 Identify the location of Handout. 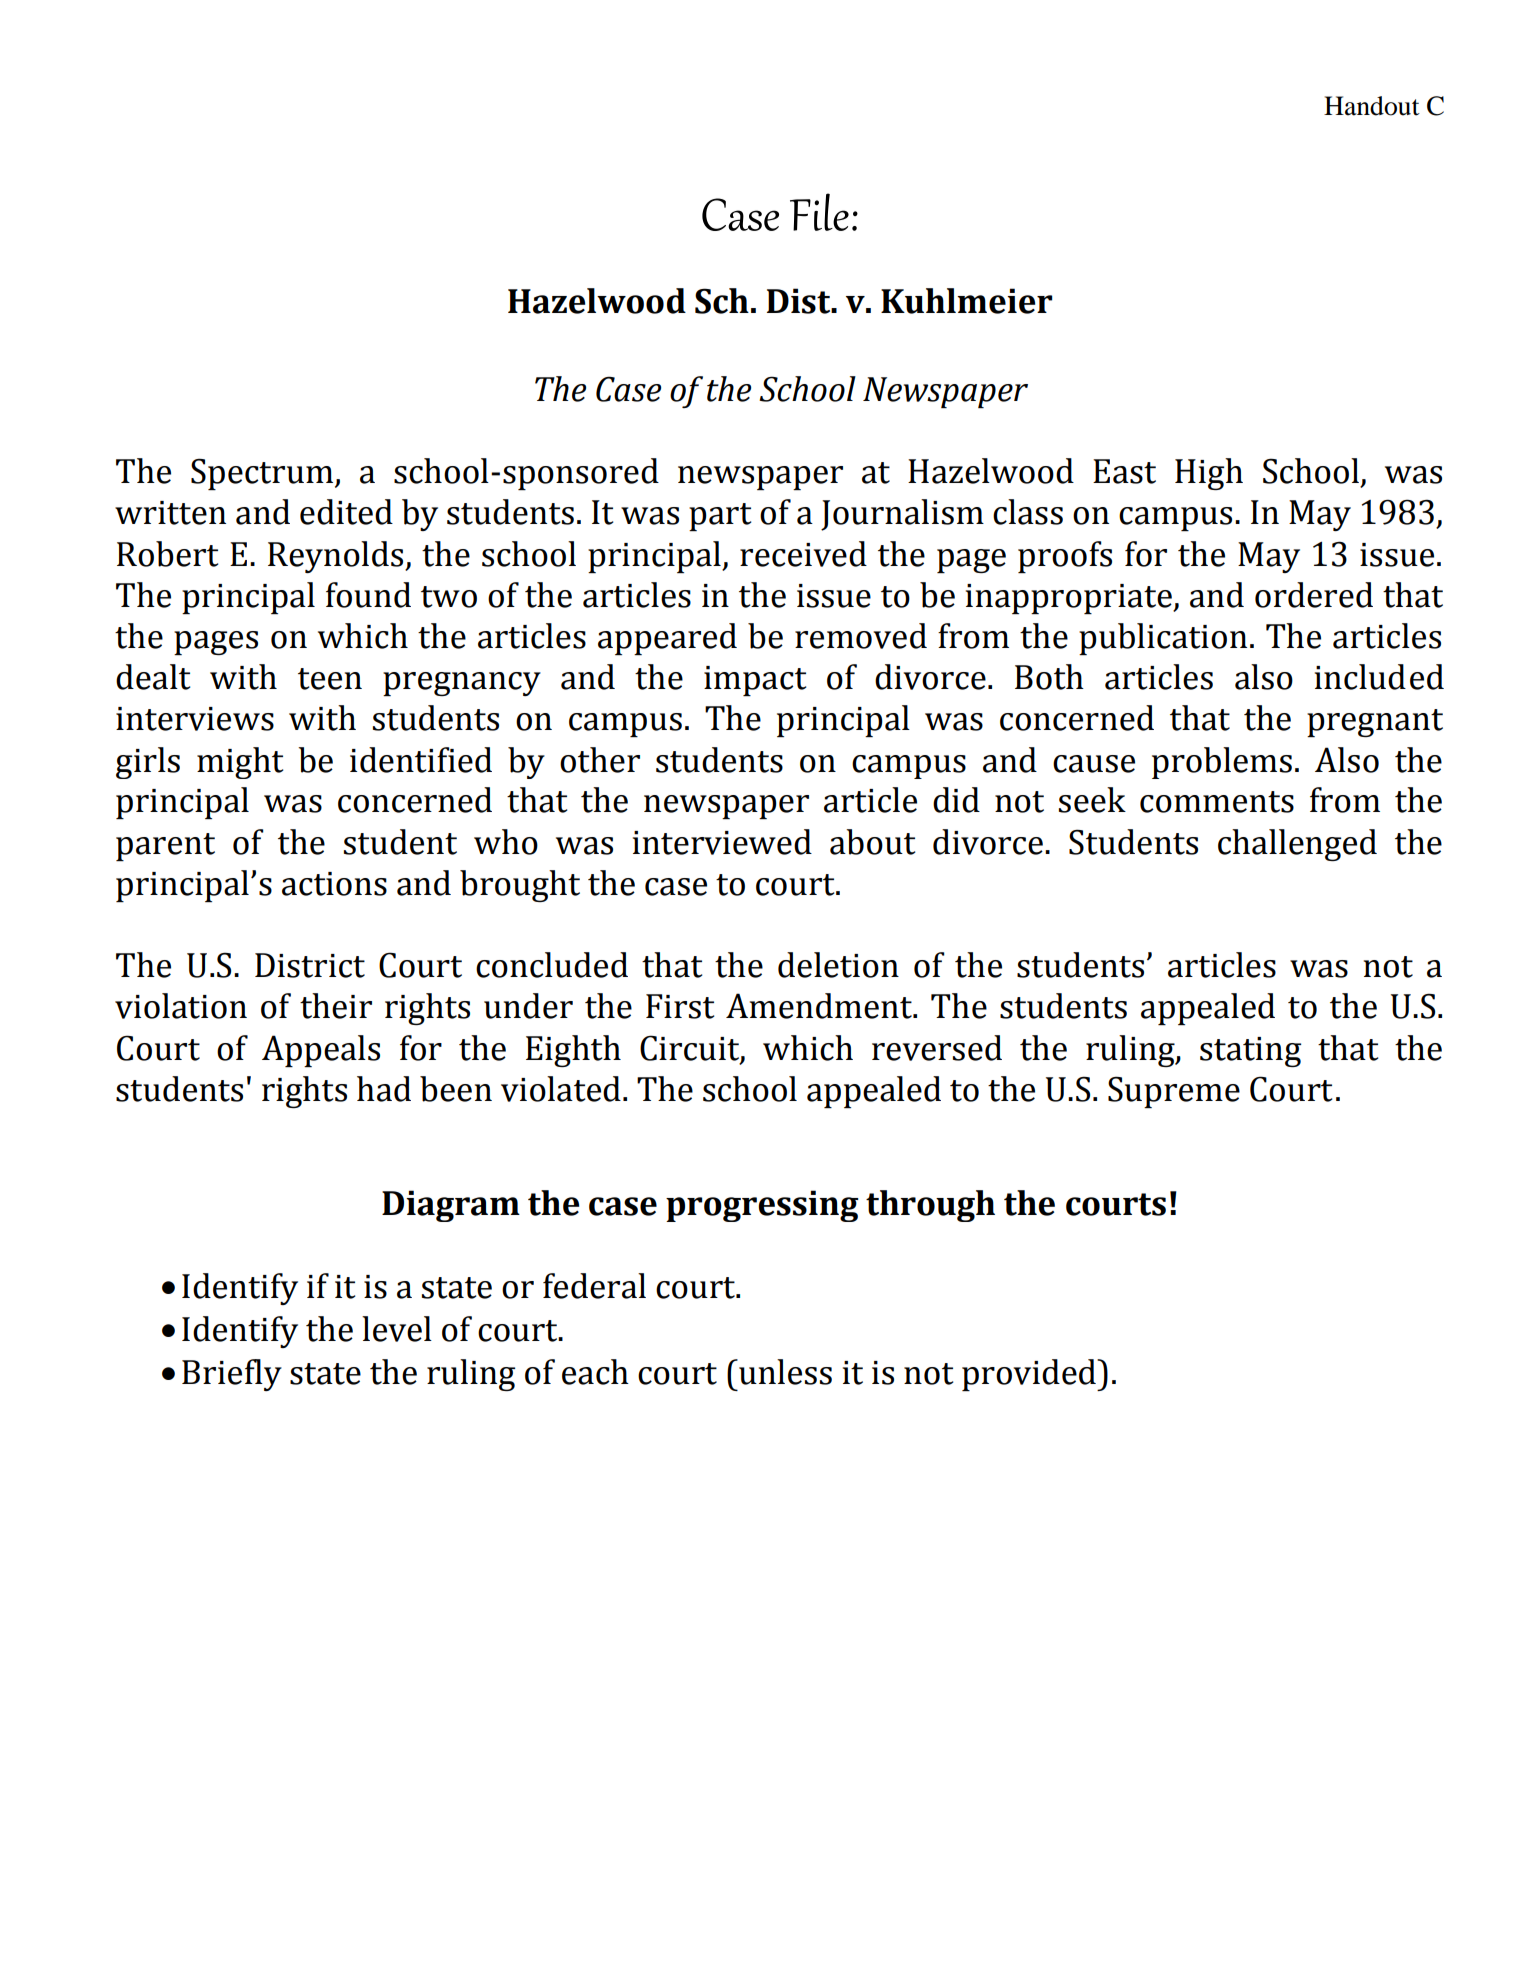
(1372, 106).
